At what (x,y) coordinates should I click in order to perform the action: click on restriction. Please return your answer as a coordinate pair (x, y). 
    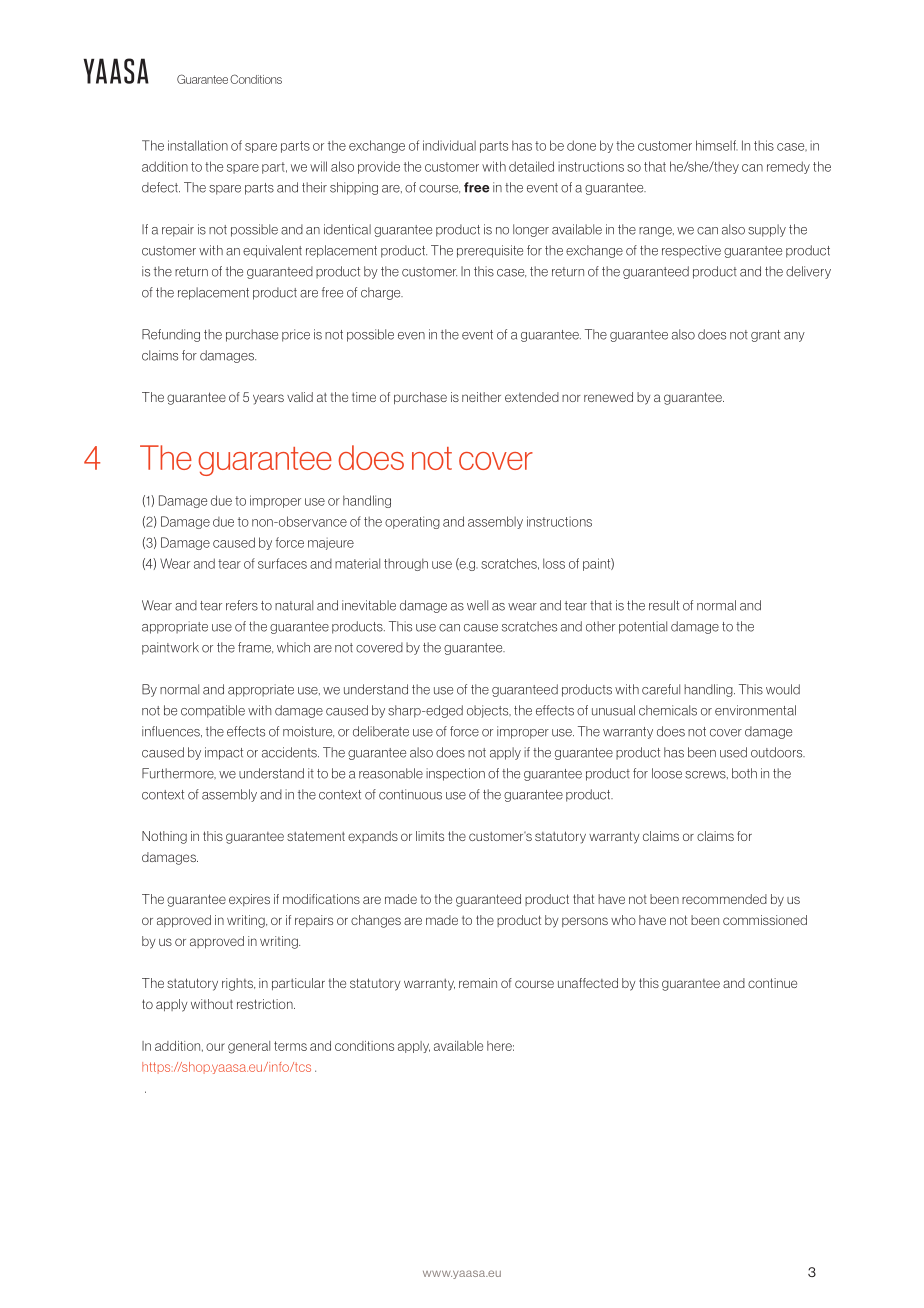
    Looking at the image, I should click on (266, 1004).
